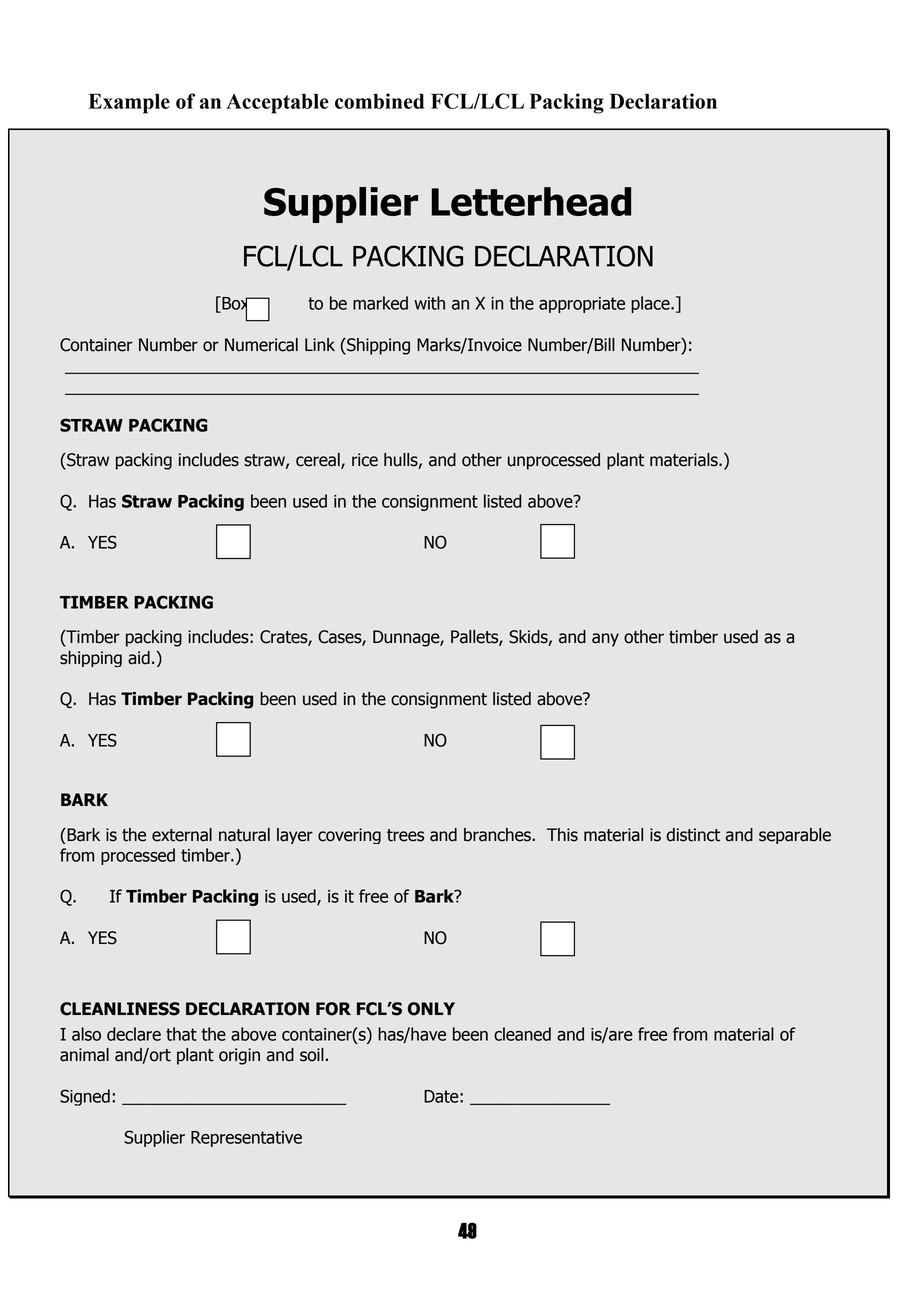 This screenshot has width=924, height=1308. What do you see at coordinates (429, 303) in the screenshot?
I see `with` at bounding box center [429, 303].
